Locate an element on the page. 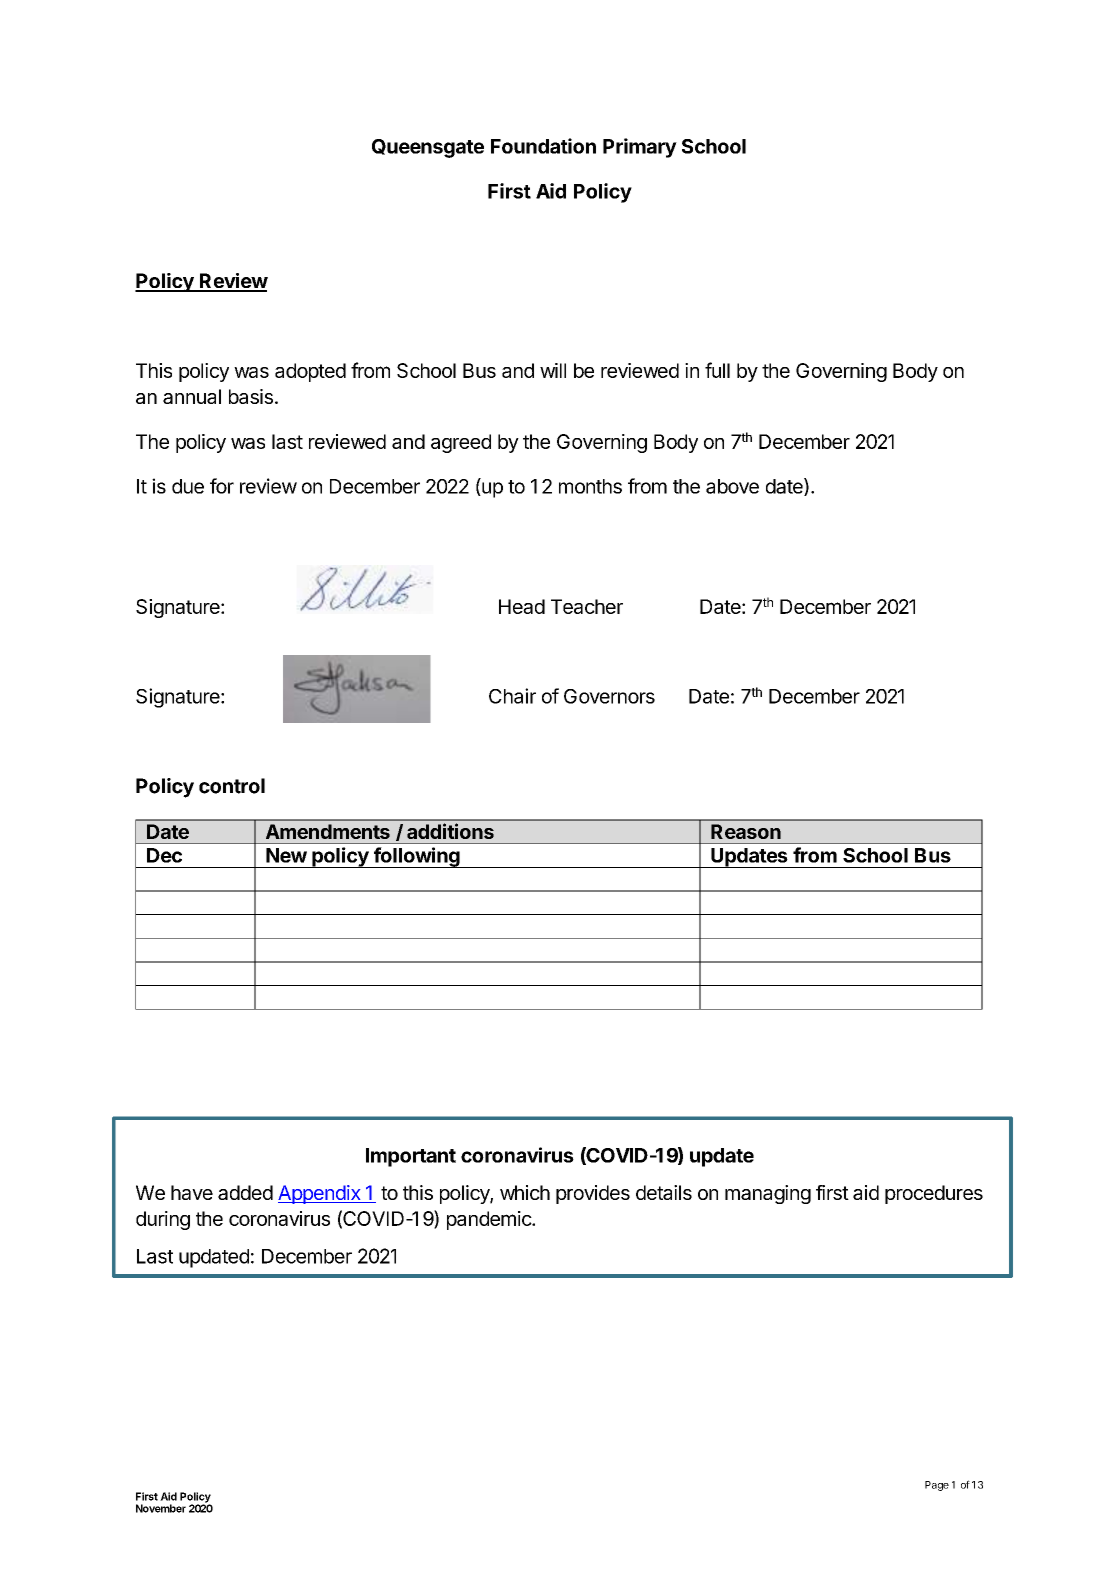 The image size is (1118, 1581). Primary is located at coordinates (640, 148).
